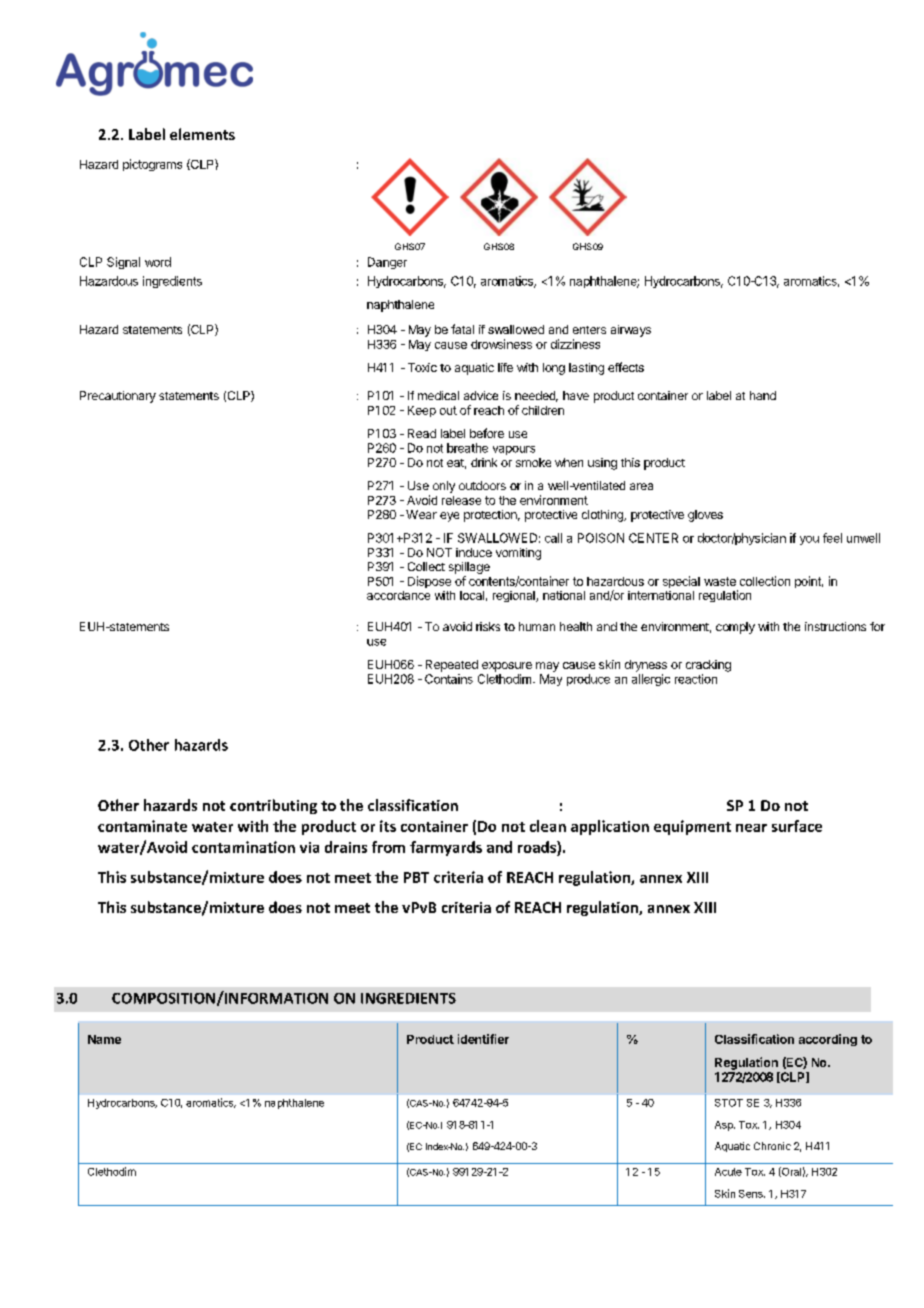 The image size is (924, 1308). Describe the element at coordinates (482, 485) in the image. I see `outdoors` at that location.
